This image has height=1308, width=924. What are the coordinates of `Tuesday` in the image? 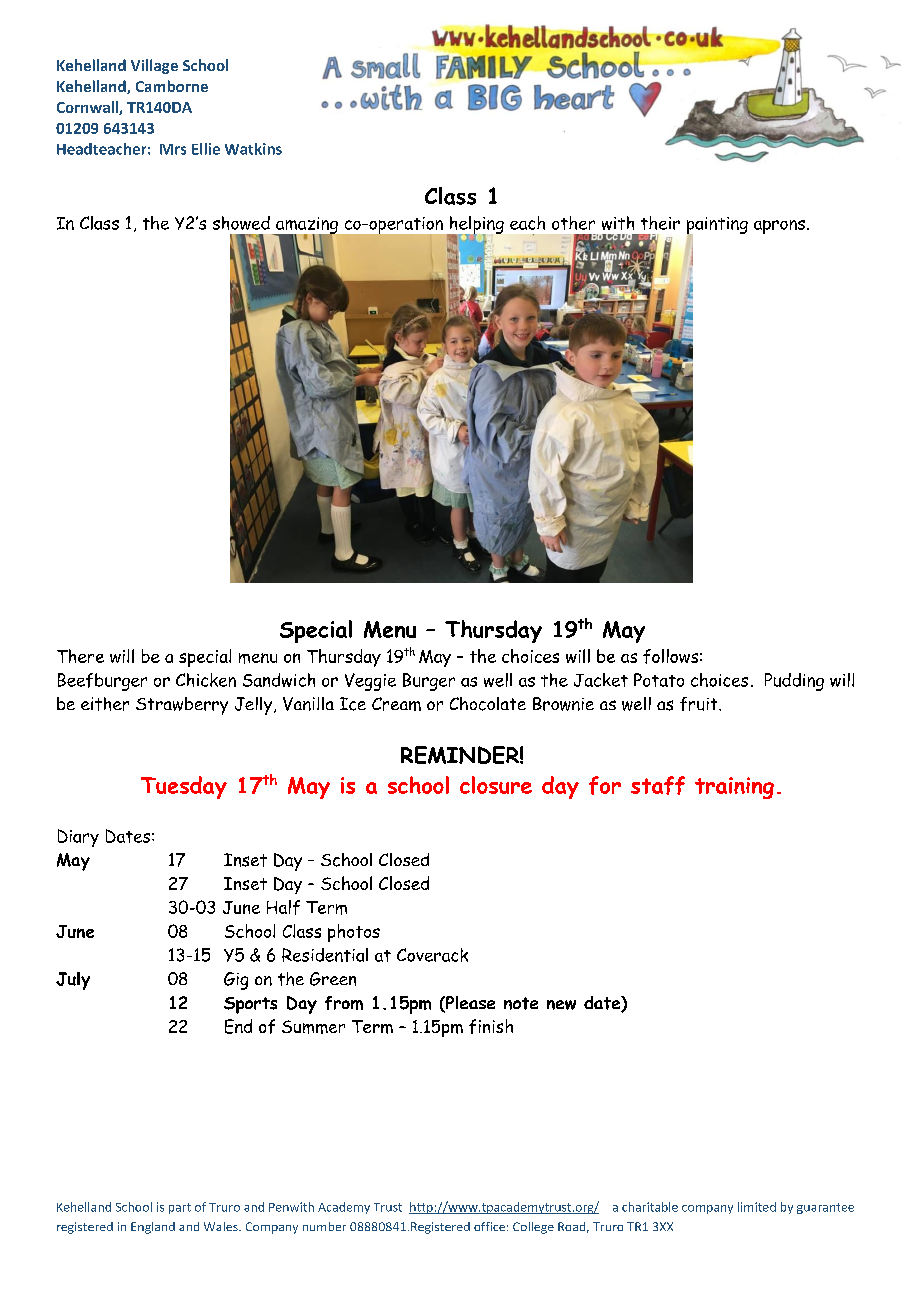 It's located at (184, 787).
